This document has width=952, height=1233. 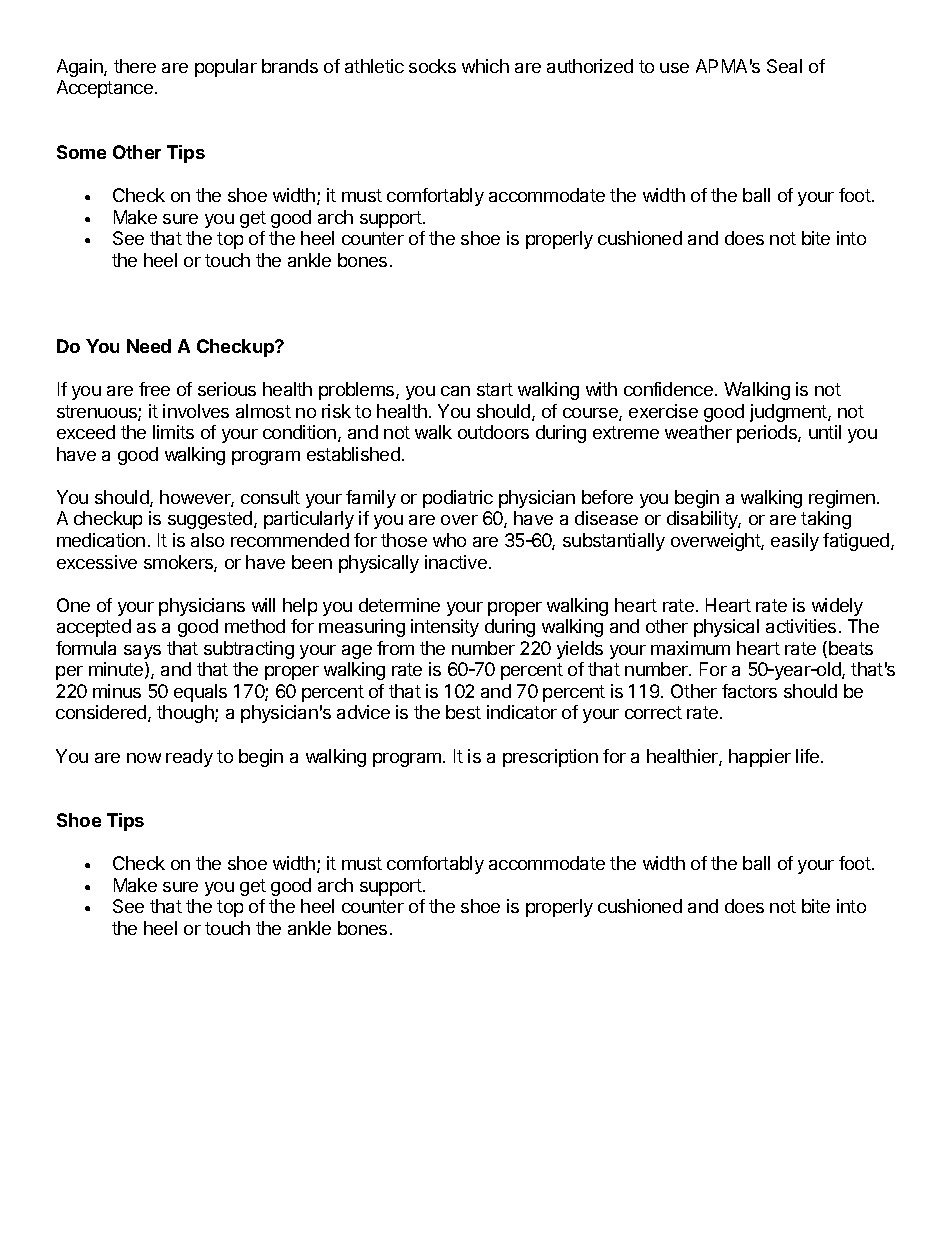 What do you see at coordinates (179, 563) in the document?
I see `smokers` at bounding box center [179, 563].
